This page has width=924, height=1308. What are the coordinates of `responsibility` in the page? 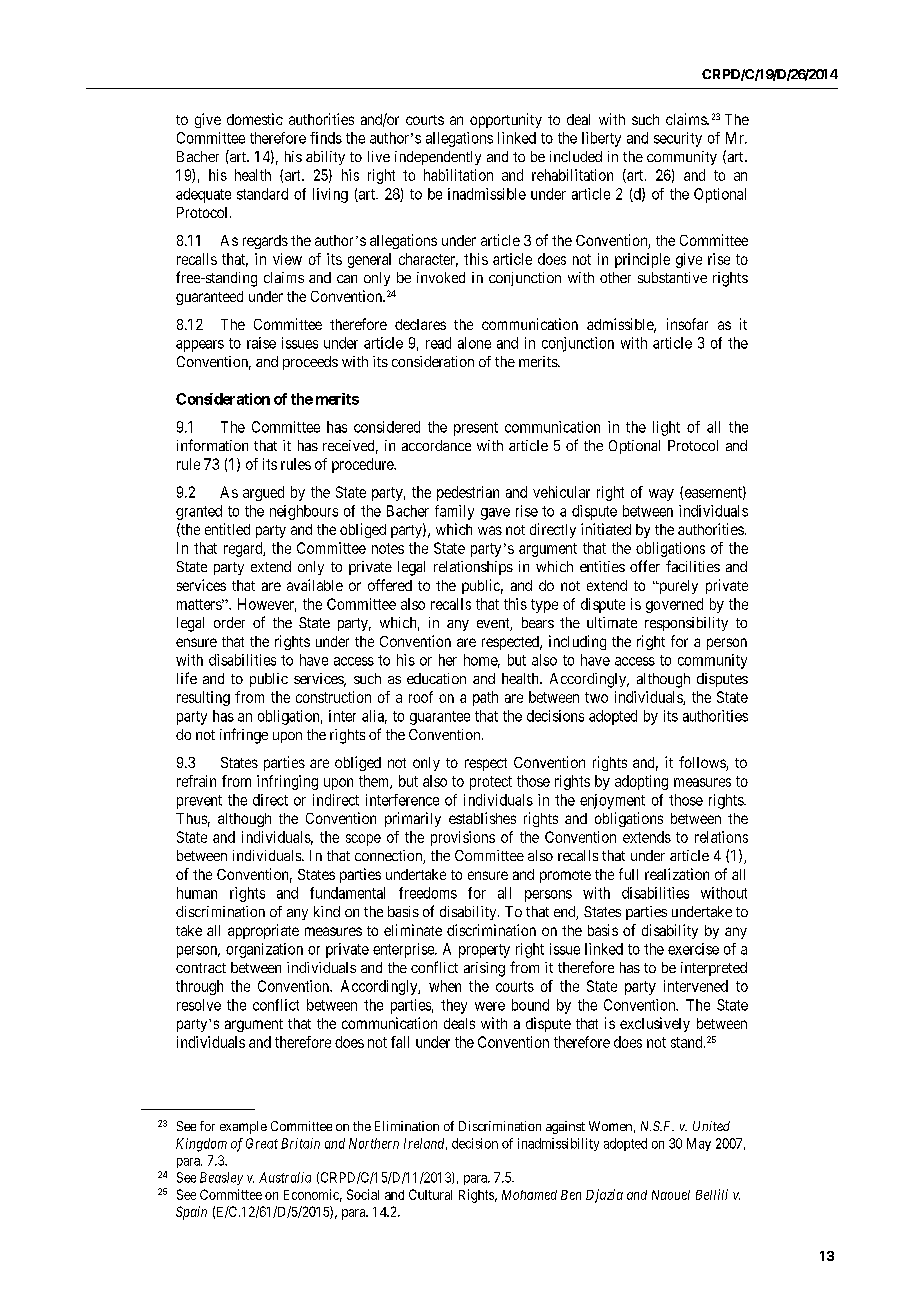 It's located at (686, 624).
